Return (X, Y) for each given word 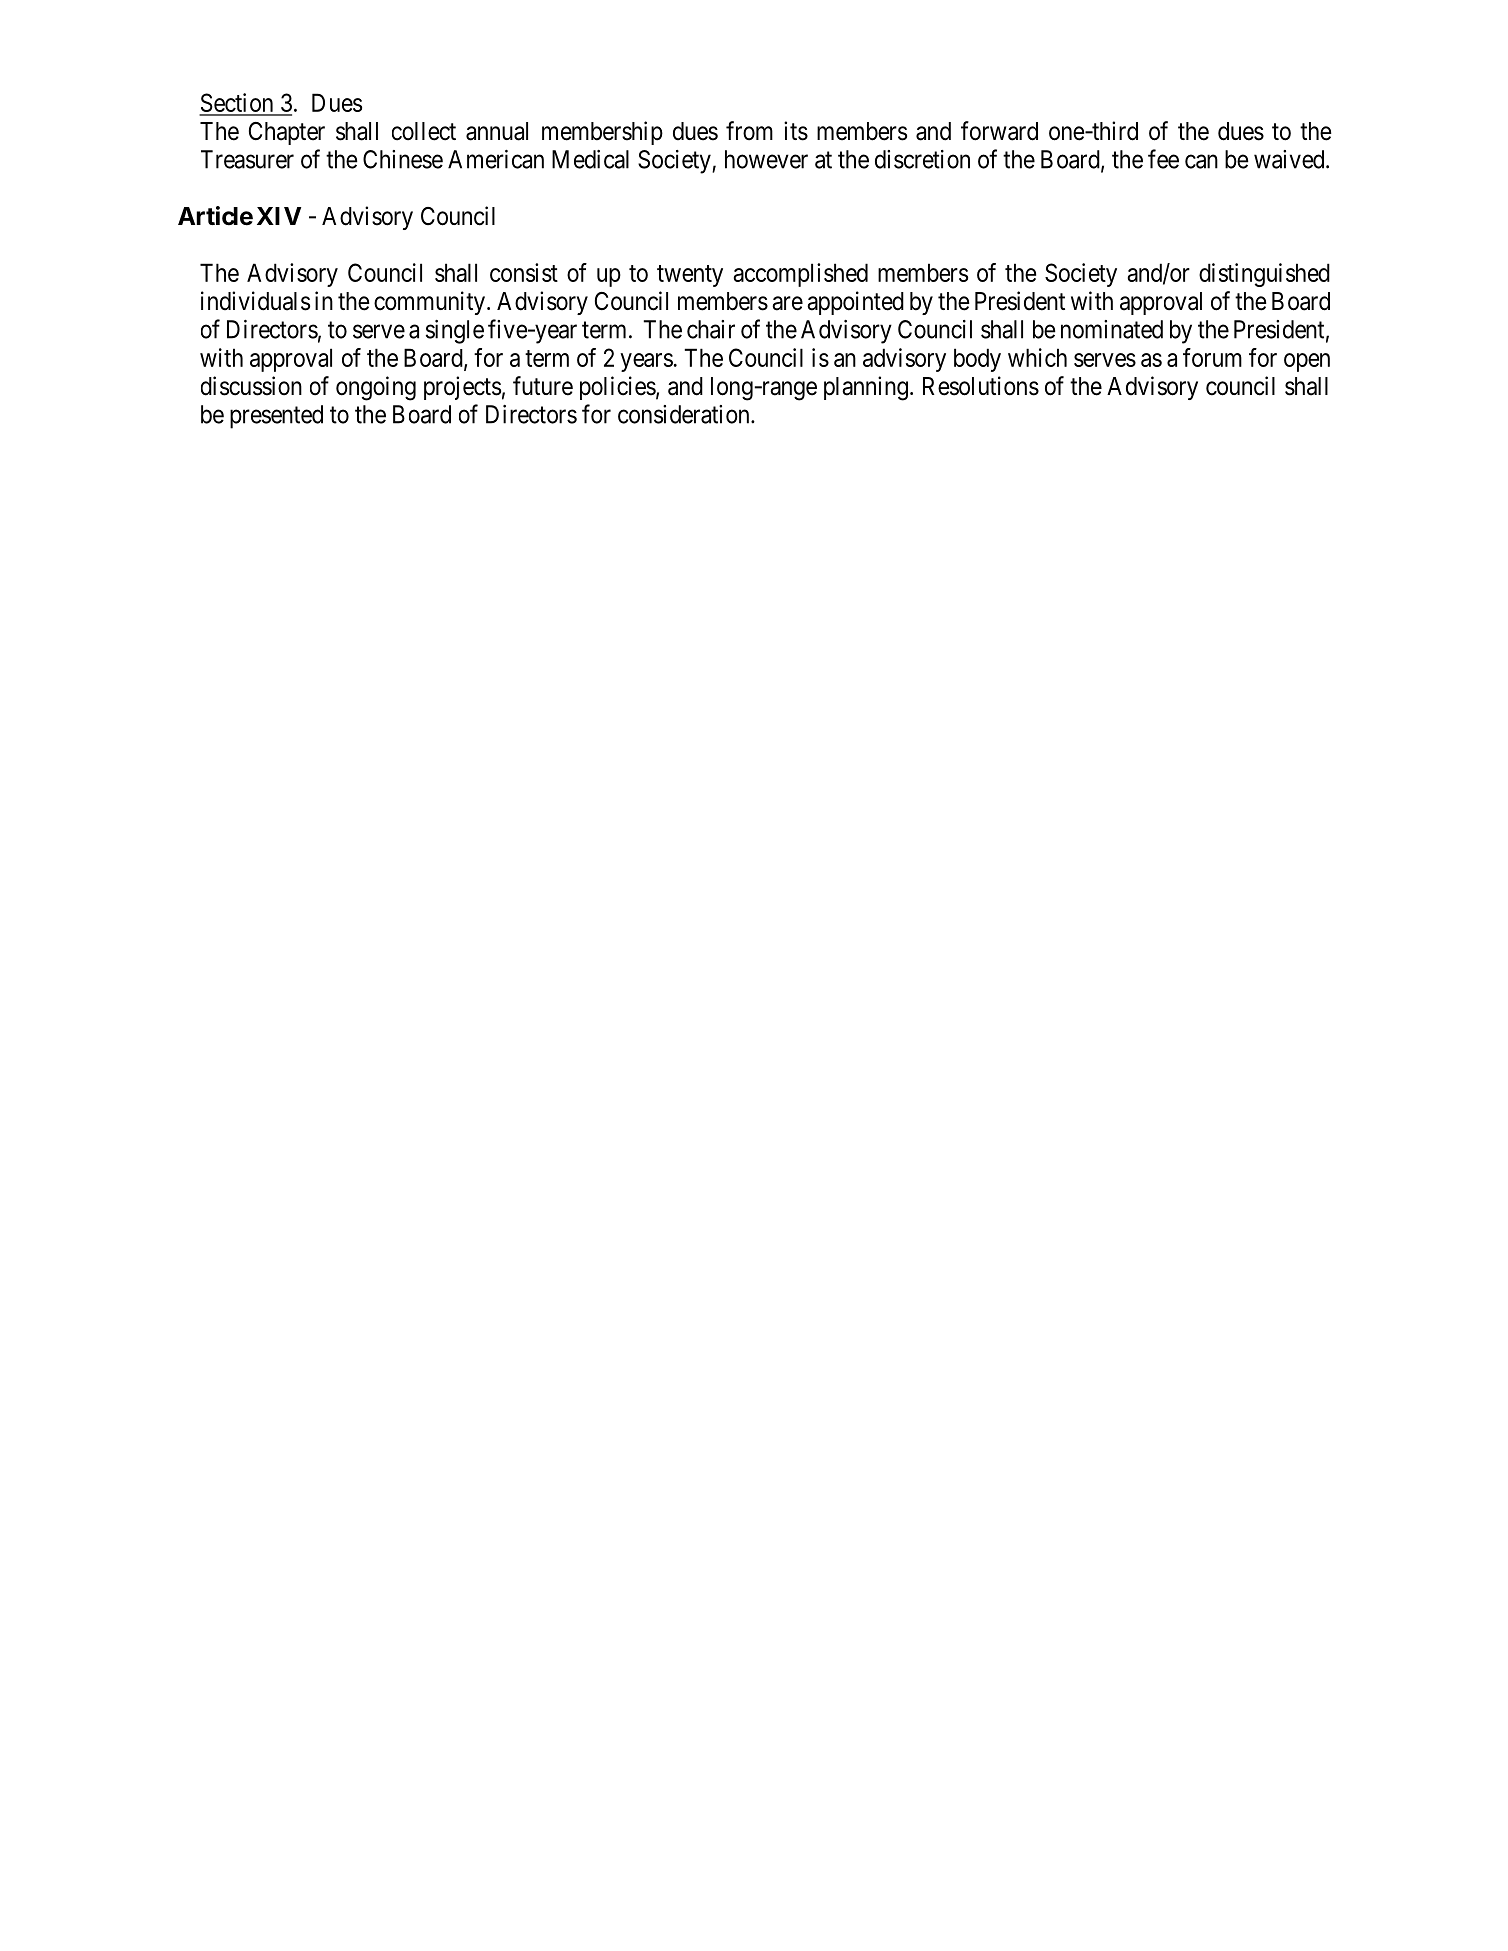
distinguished (1264, 275)
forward (999, 131)
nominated (1112, 329)
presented (276, 417)
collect (424, 131)
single (455, 332)
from (749, 131)
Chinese (403, 159)
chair (711, 329)
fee (1163, 159)
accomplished (801, 275)
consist (524, 272)
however (766, 159)
